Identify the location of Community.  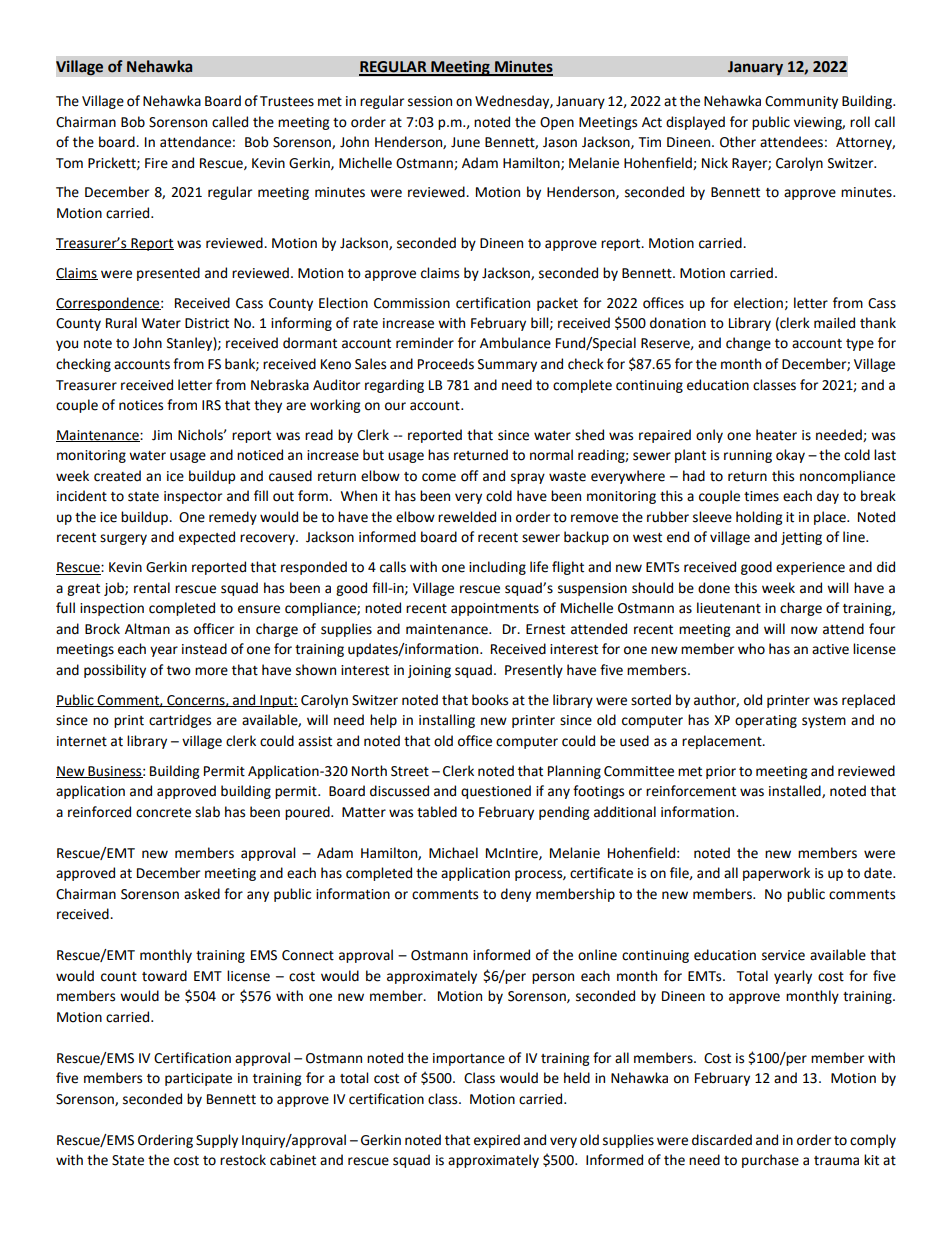
(801, 102).
